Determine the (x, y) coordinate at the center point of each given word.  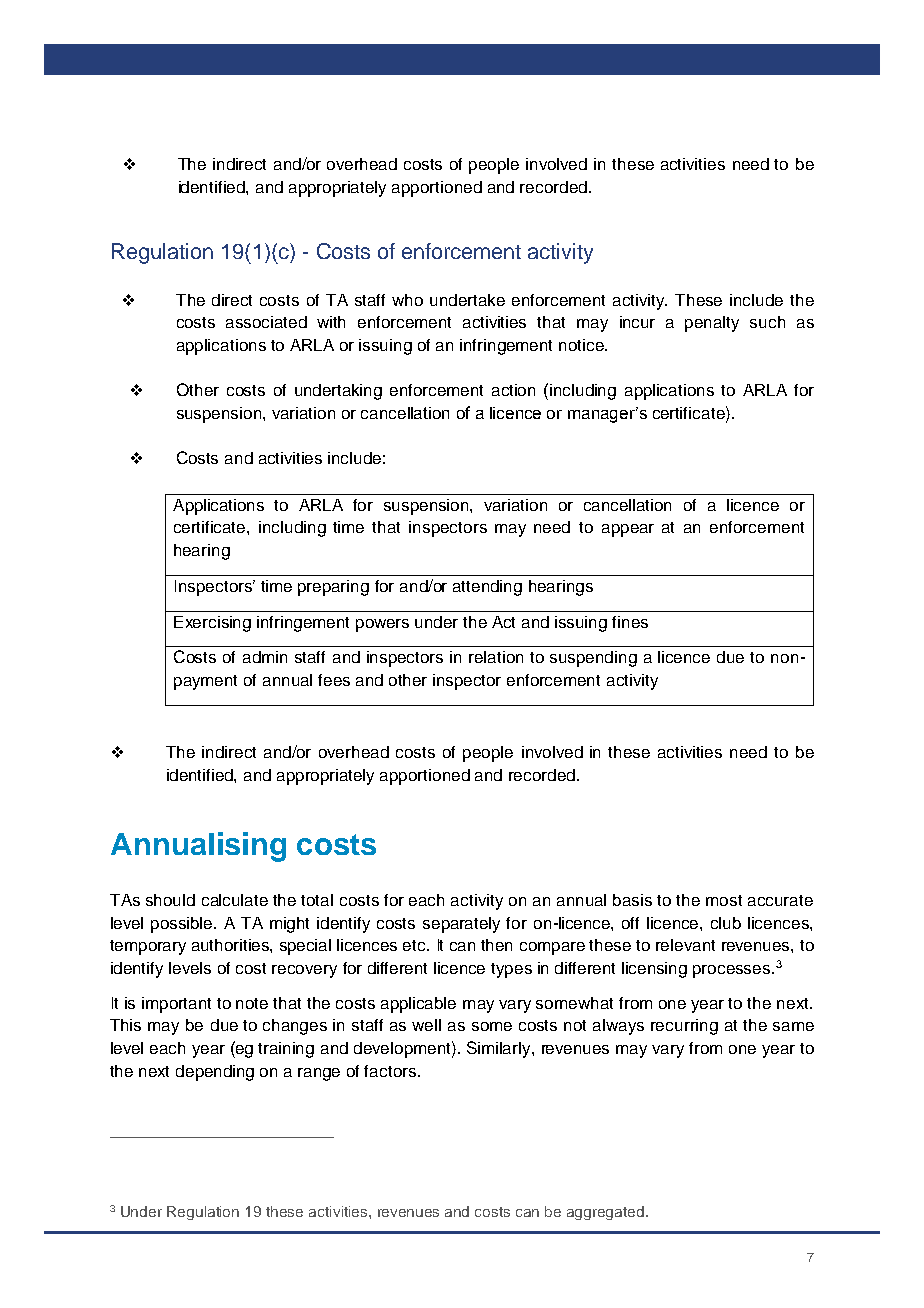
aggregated (607, 1213)
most (724, 900)
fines (630, 622)
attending (487, 588)
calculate (235, 900)
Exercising (212, 624)
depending (215, 1073)
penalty (712, 324)
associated (266, 322)
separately (461, 925)
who (407, 300)
